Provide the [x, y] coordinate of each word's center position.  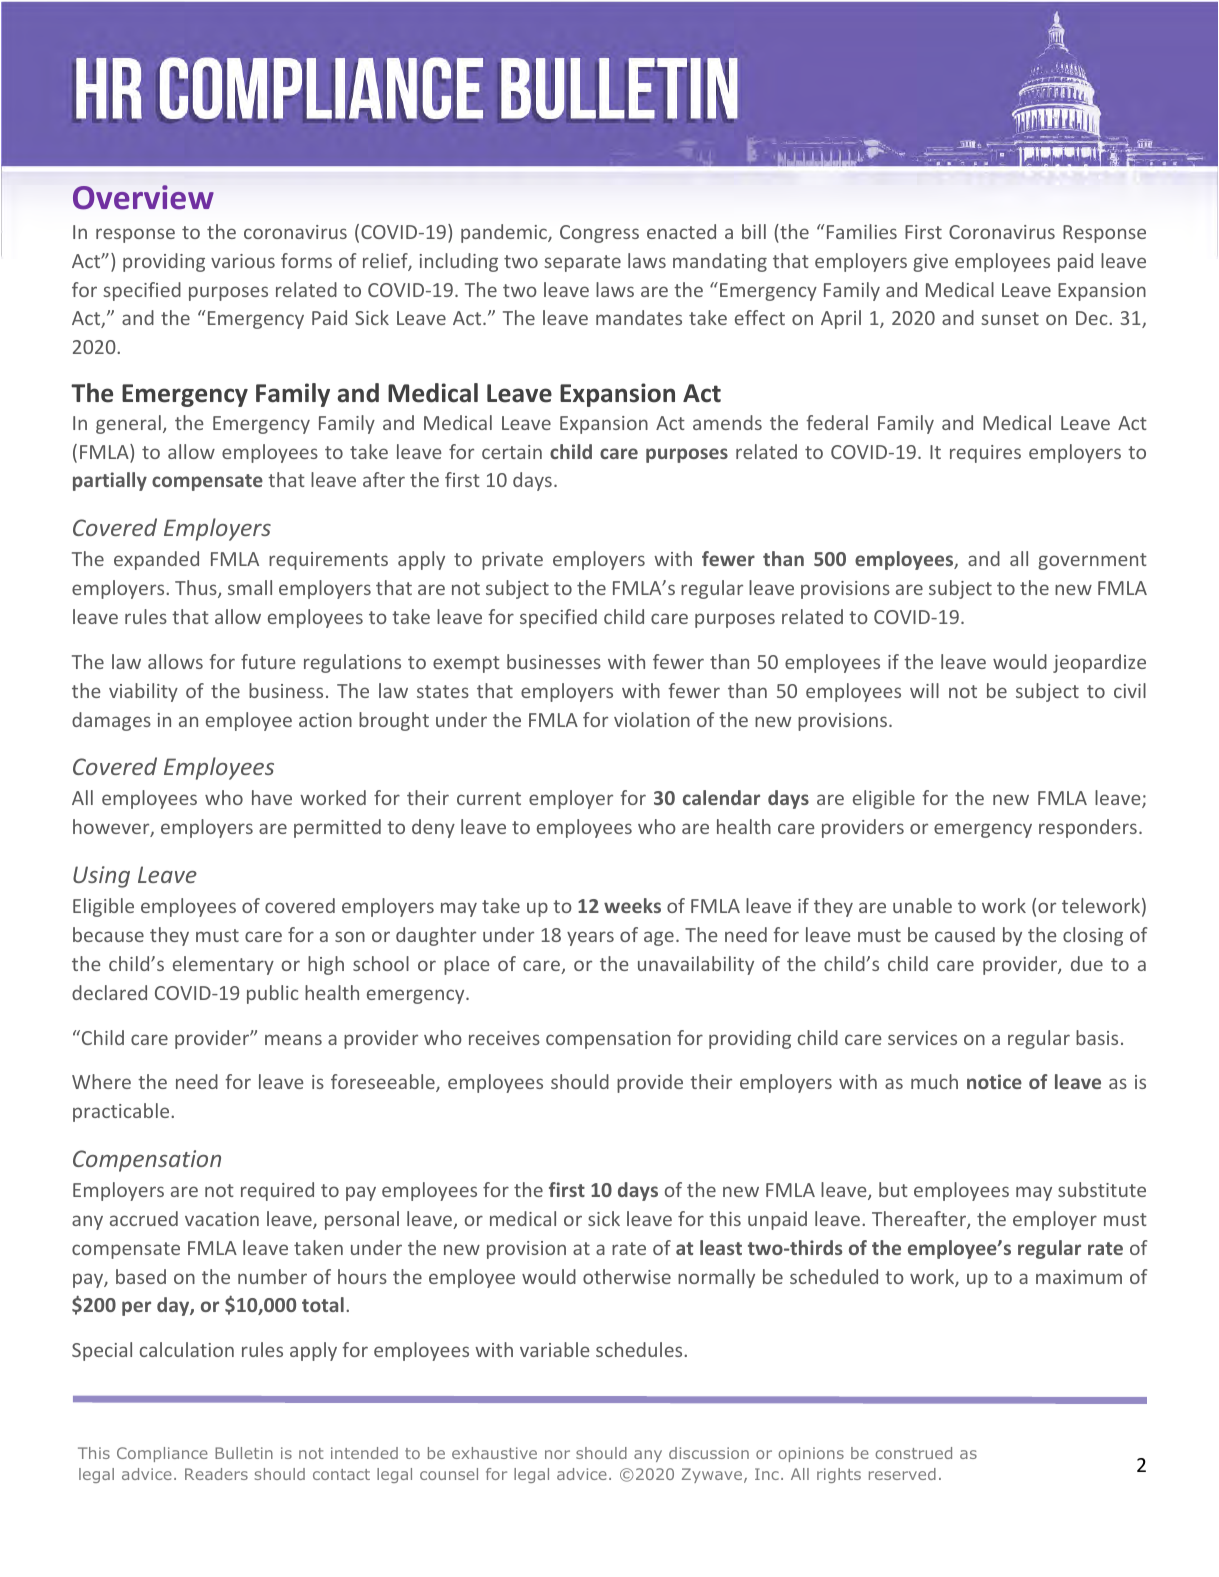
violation [652, 719]
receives [504, 1038]
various [243, 261]
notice [994, 1081]
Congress [599, 234]
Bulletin [244, 1453]
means [293, 1039]
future [268, 661]
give [930, 263]
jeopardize [1099, 663]
